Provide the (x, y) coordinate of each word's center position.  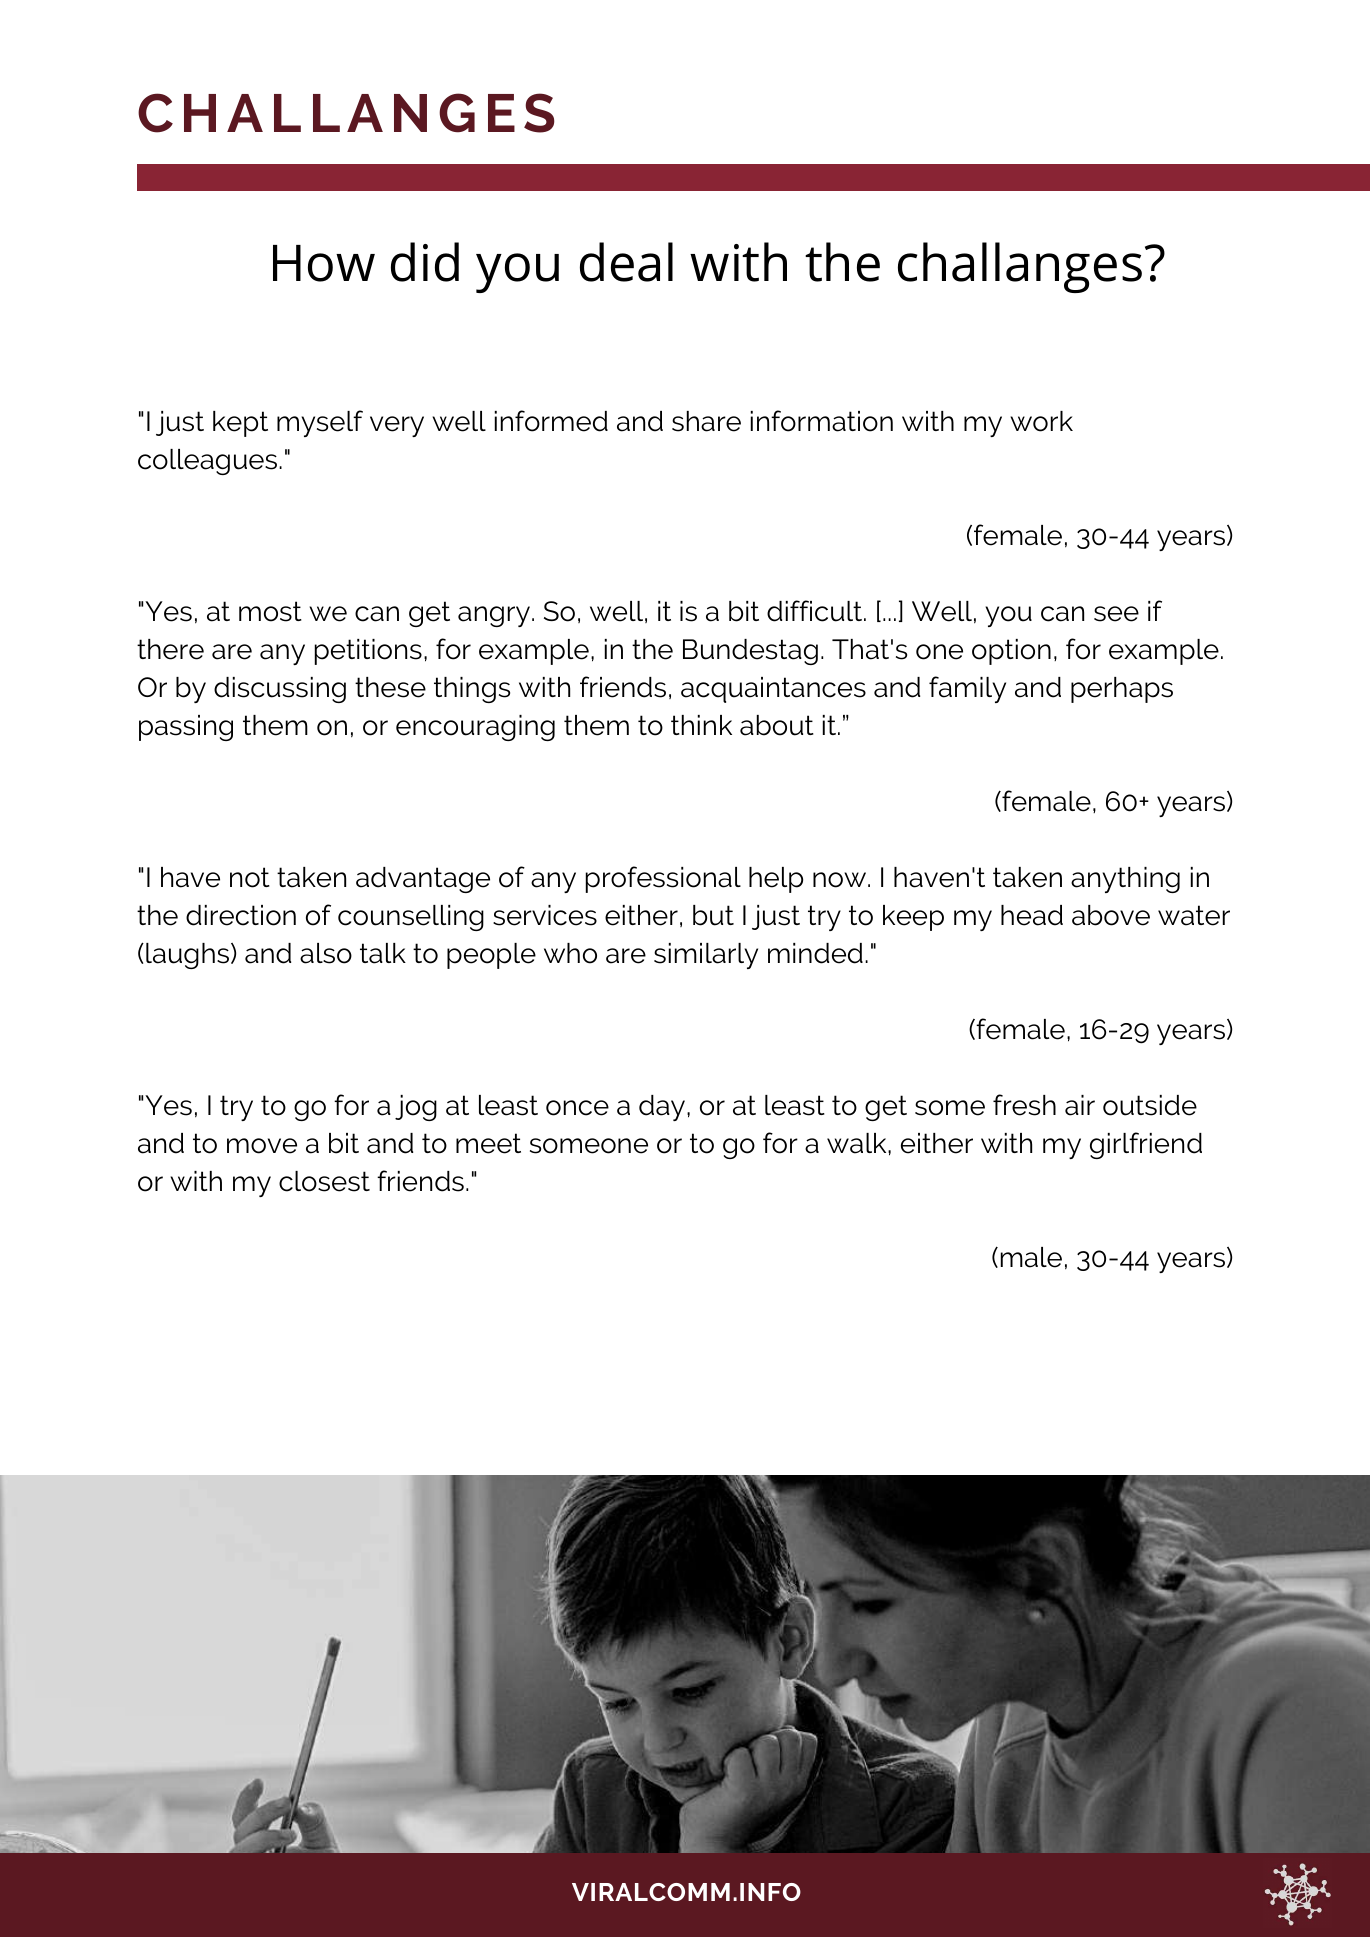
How (324, 263)
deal (626, 262)
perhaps (1122, 690)
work (1041, 421)
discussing (280, 690)
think (701, 725)
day (663, 1108)
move (262, 1146)
